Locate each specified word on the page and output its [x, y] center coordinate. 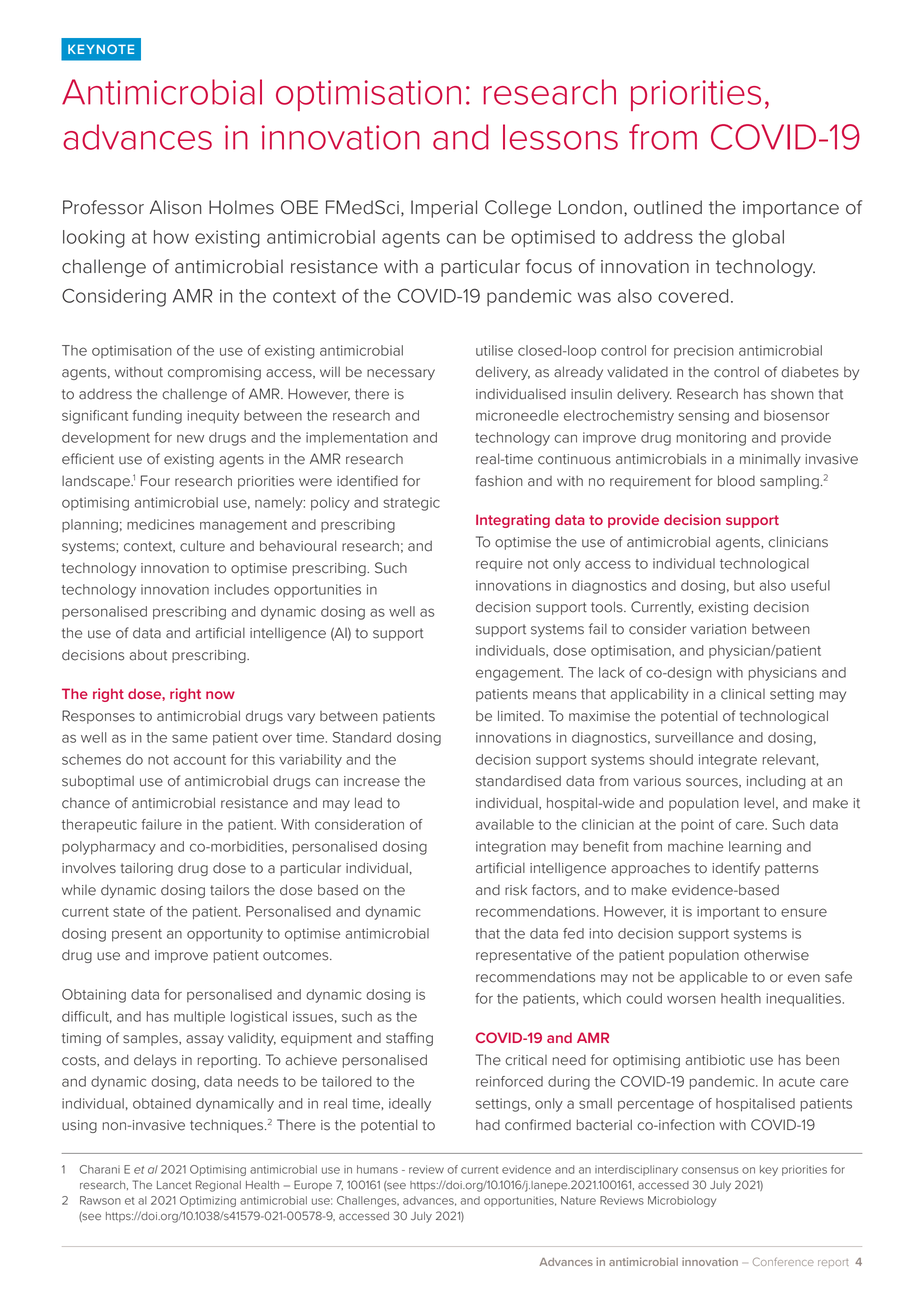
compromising [214, 373]
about [148, 655]
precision [704, 351]
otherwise [776, 955]
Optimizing [208, 1201]
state [129, 912]
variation [718, 629]
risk [516, 890]
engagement [519, 674]
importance [791, 209]
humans [377, 1169]
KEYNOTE [101, 49]
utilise [494, 350]
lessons [560, 137]
